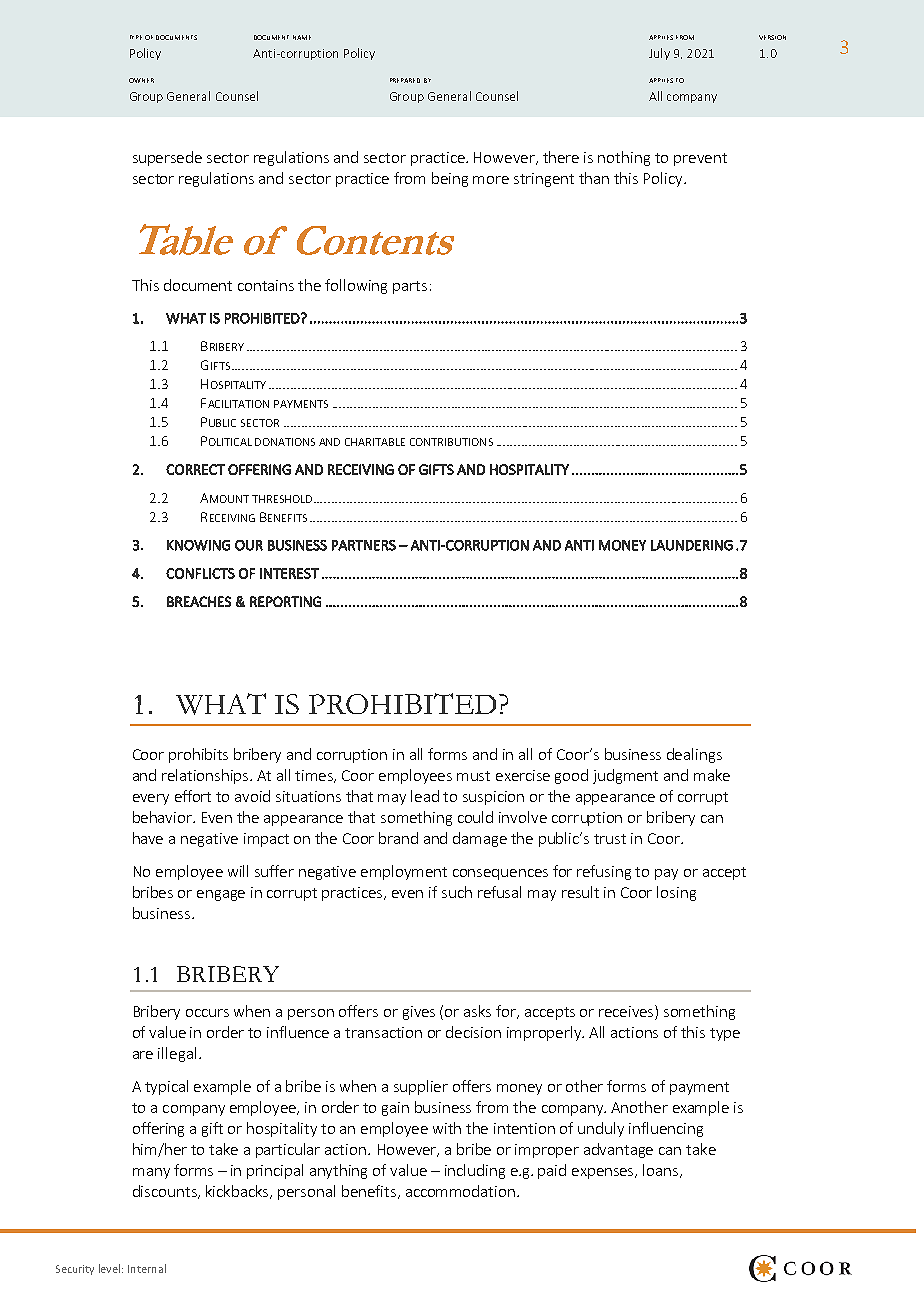 The image size is (924, 1308). Describe the element at coordinates (398, 838) in the screenshot. I see `brand` at that location.
